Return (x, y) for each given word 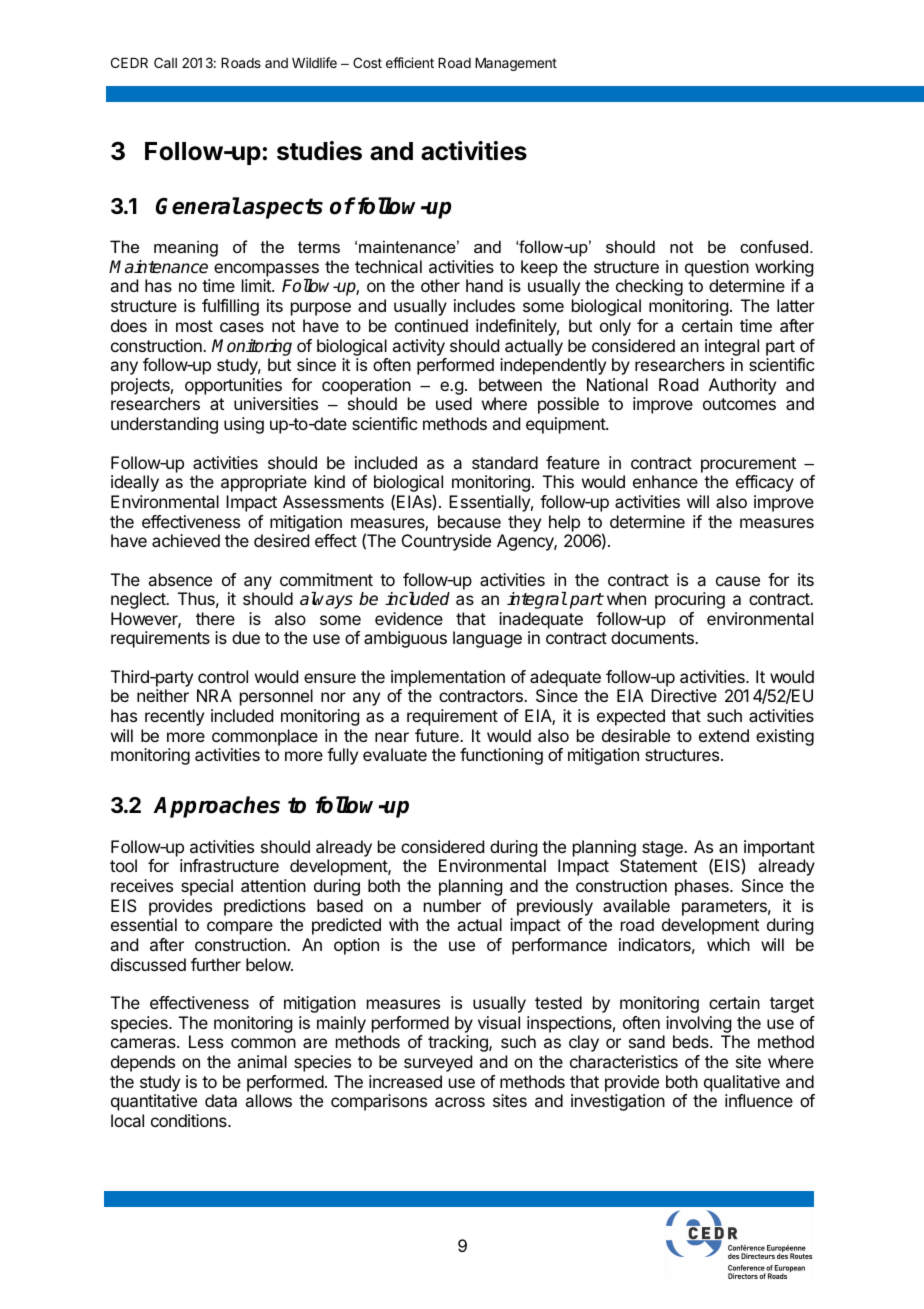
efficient (410, 62)
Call (165, 62)
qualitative (742, 1083)
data (221, 1100)
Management (516, 64)
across (460, 1102)
